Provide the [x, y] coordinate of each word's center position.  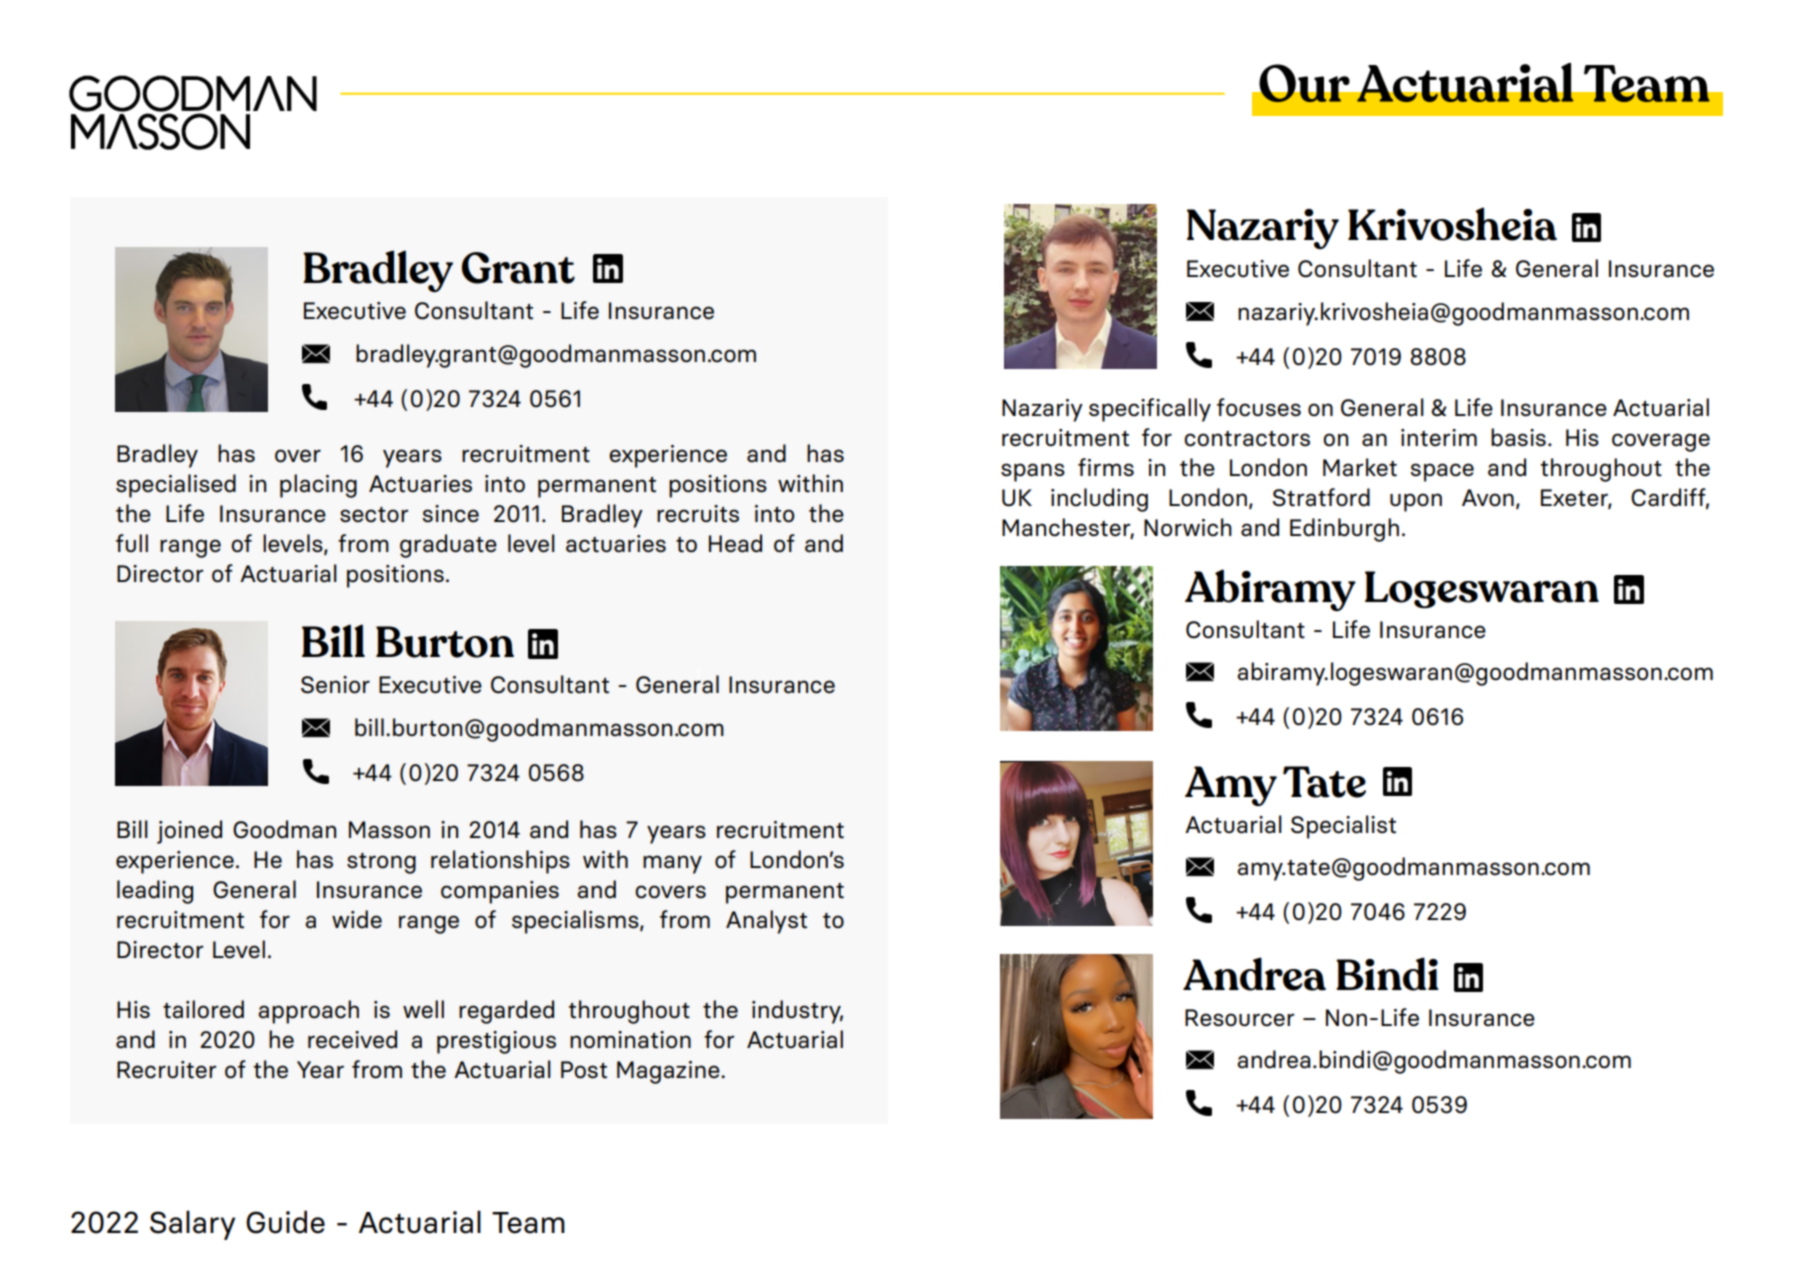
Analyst [766, 922]
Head [735, 543]
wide [357, 919]
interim [1439, 438]
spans [1033, 472]
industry [797, 1012]
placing [318, 486]
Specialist [1343, 827]
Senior [335, 685]
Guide [285, 1222]
